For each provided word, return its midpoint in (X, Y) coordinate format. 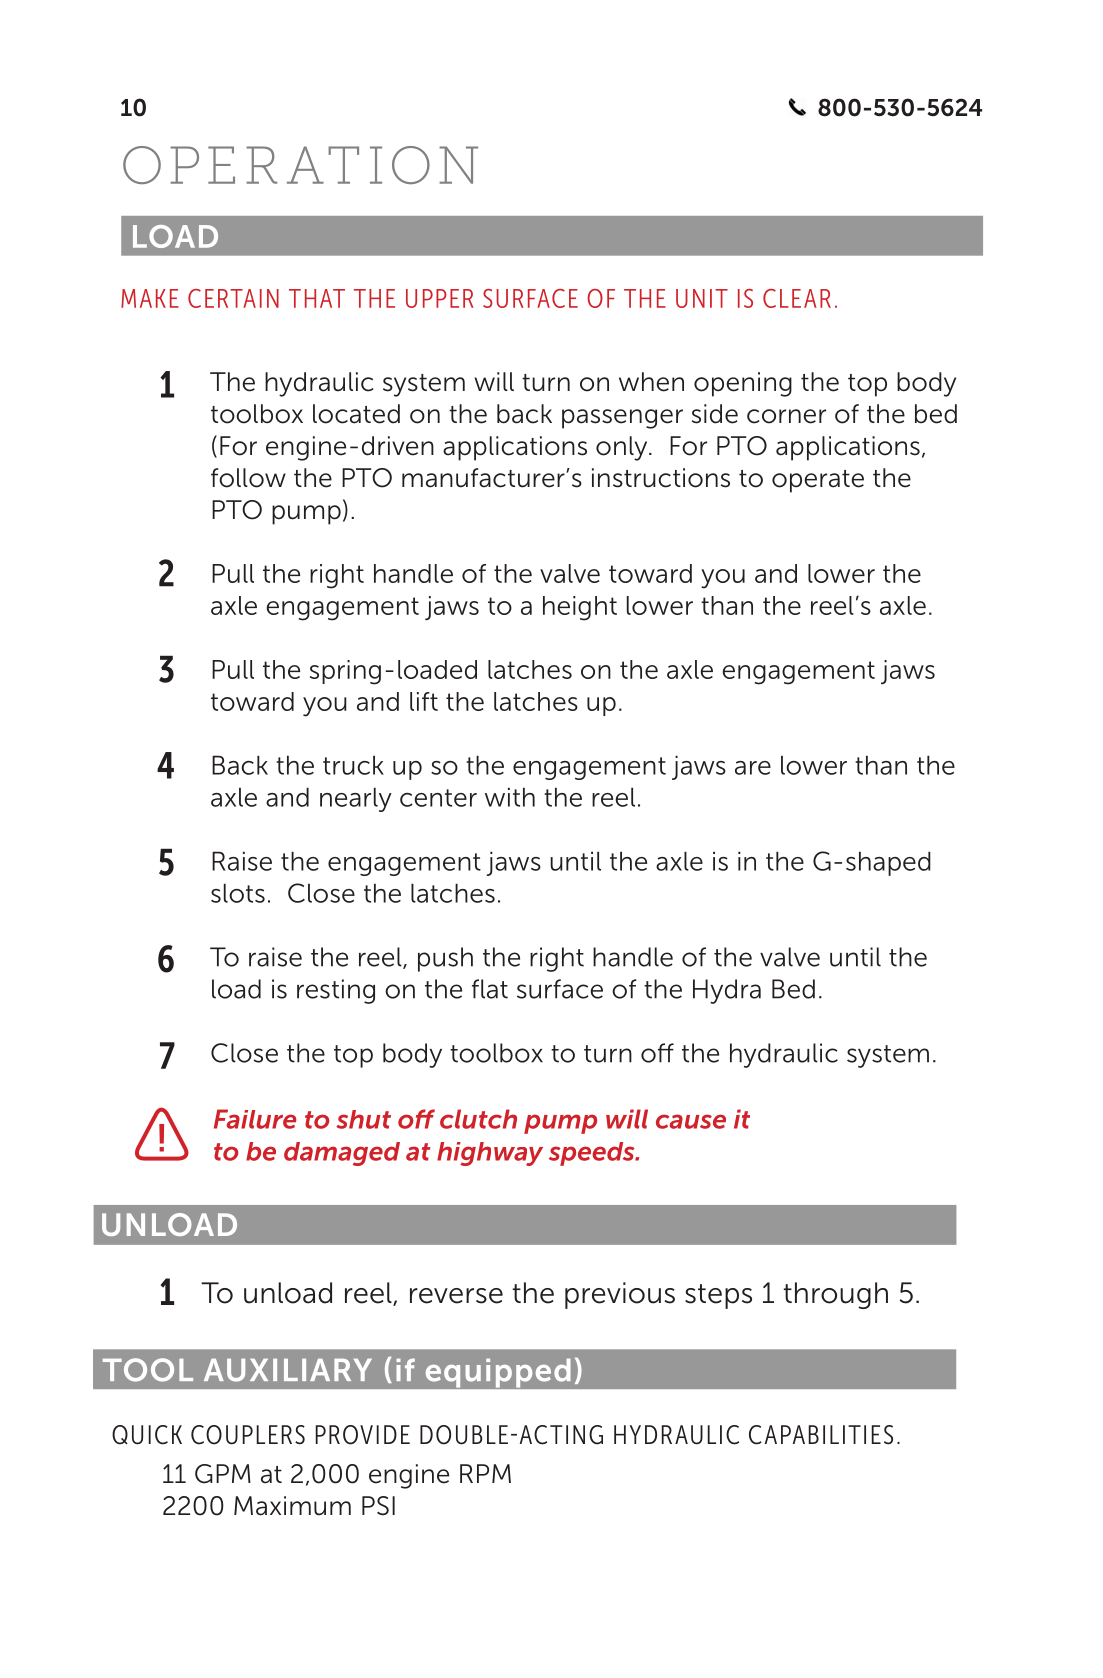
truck (353, 765)
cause (691, 1121)
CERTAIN (233, 298)
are (753, 768)
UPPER (440, 298)
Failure (255, 1119)
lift (424, 701)
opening (743, 384)
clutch (478, 1119)
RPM (485, 1473)
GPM (223, 1474)
